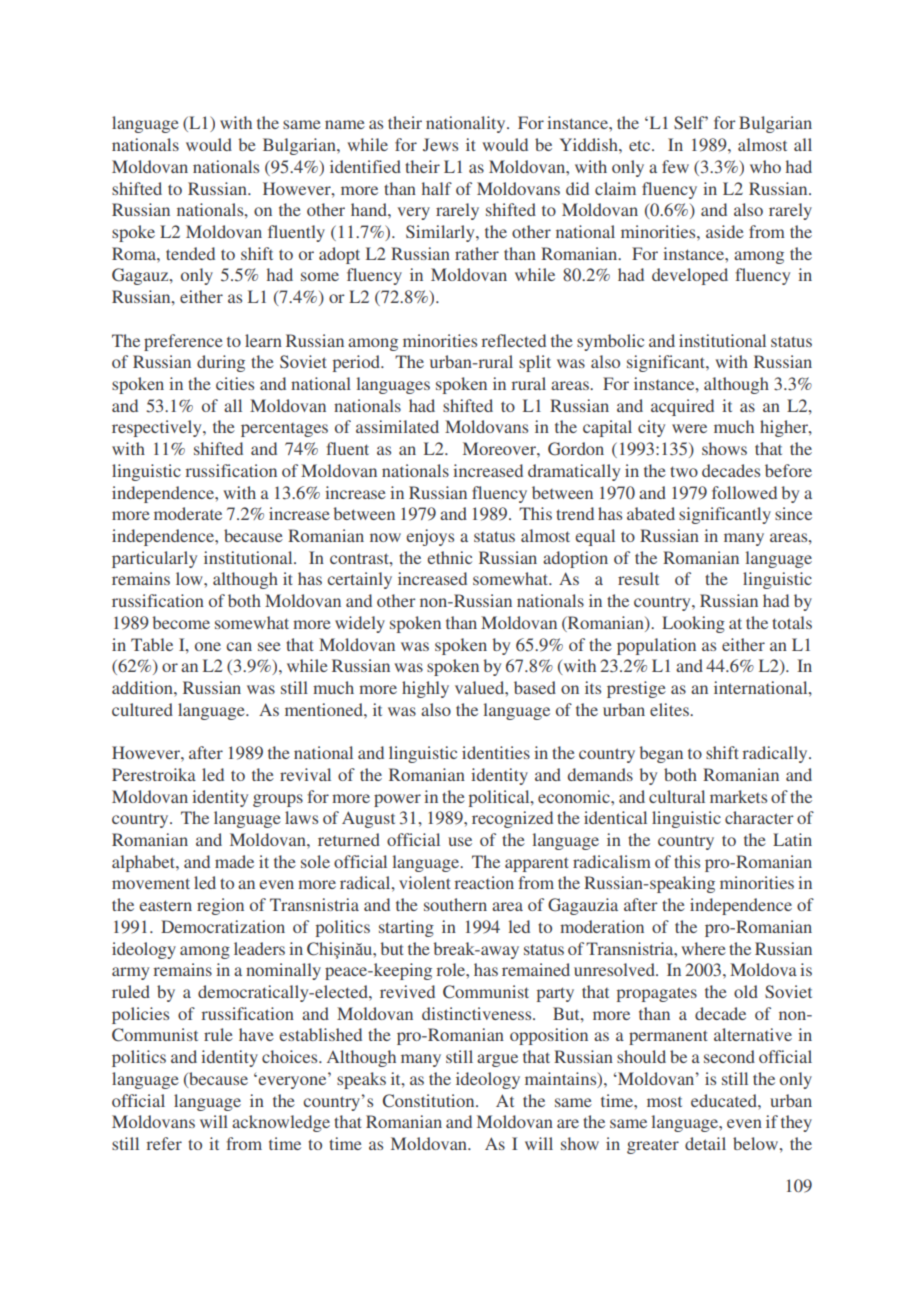  I want to click on Jews, so click(440, 145).
